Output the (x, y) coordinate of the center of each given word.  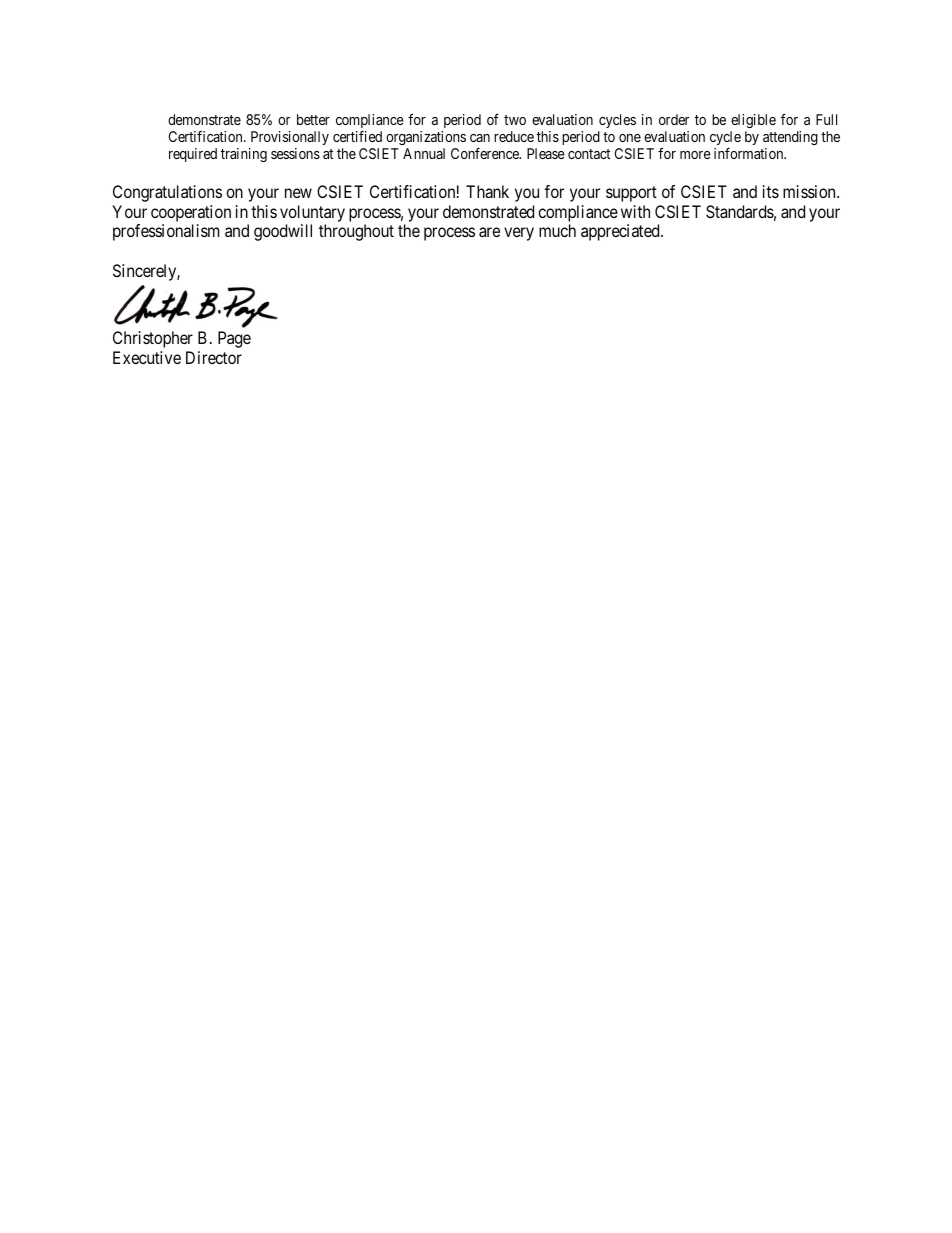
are (489, 232)
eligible (753, 121)
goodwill (283, 232)
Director (214, 357)
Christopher (153, 339)
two (515, 120)
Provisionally (290, 138)
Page (234, 339)
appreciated (621, 232)
